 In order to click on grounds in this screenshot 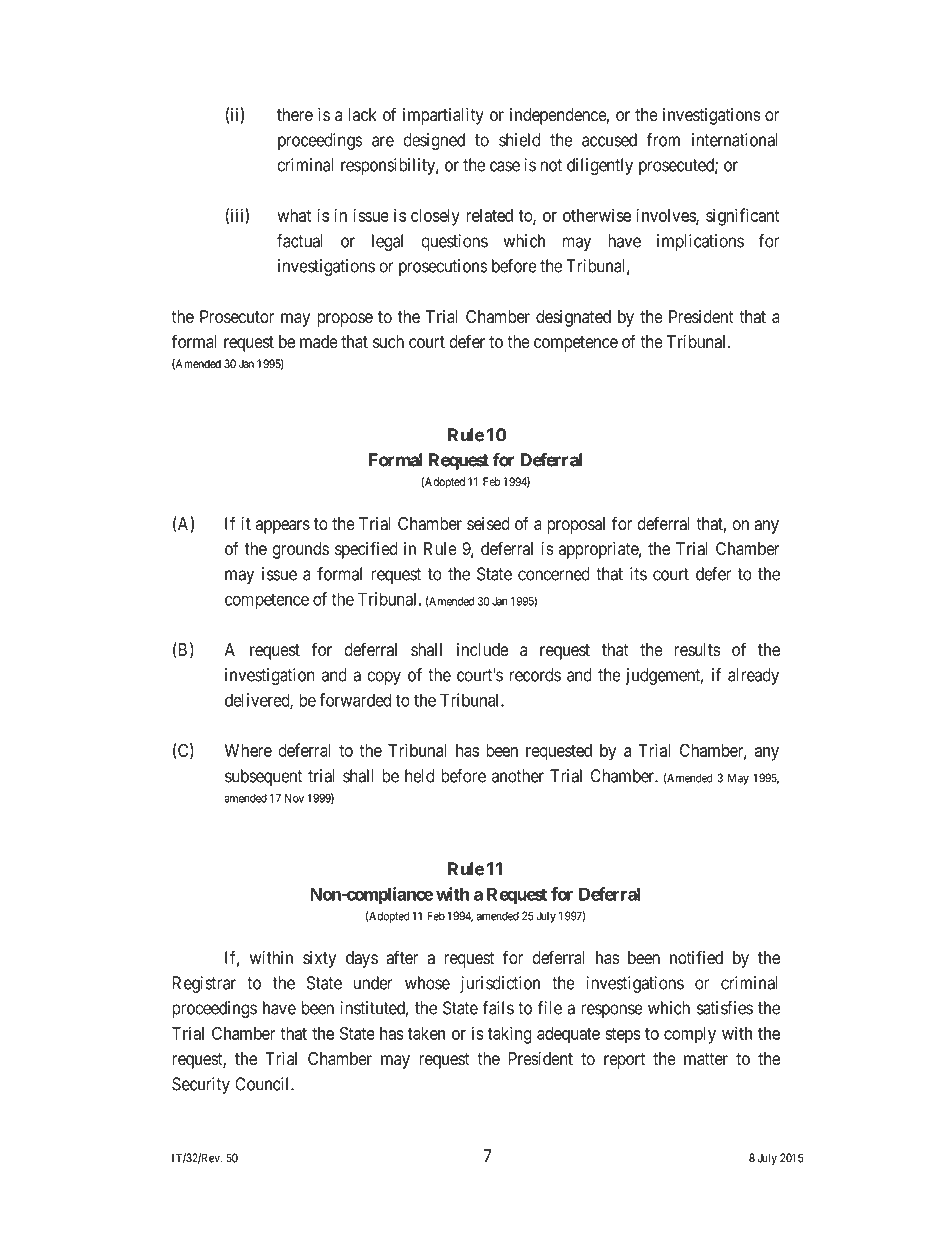, I will do `click(300, 550)`.
